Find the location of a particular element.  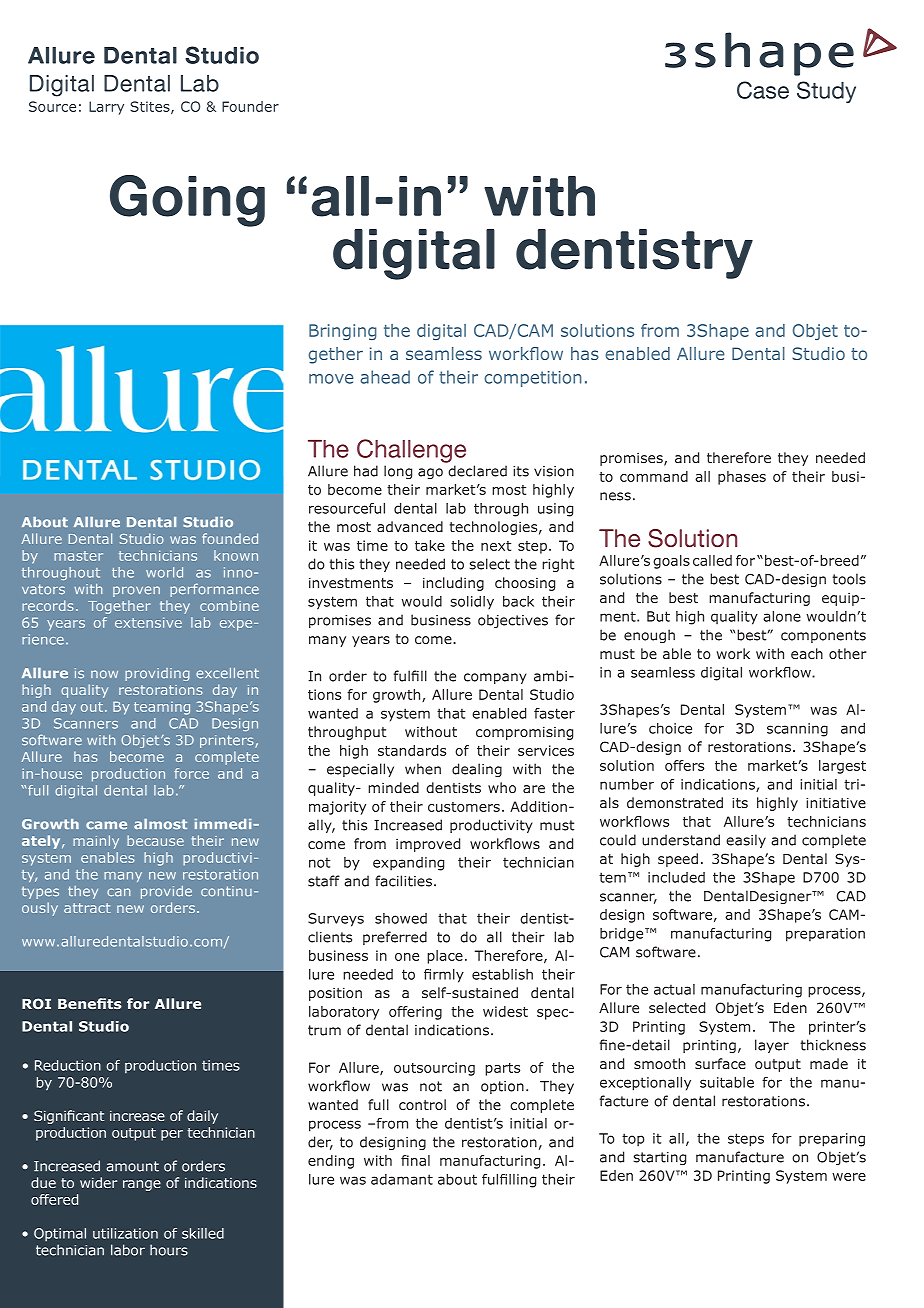

providing is located at coordinates (157, 674).
